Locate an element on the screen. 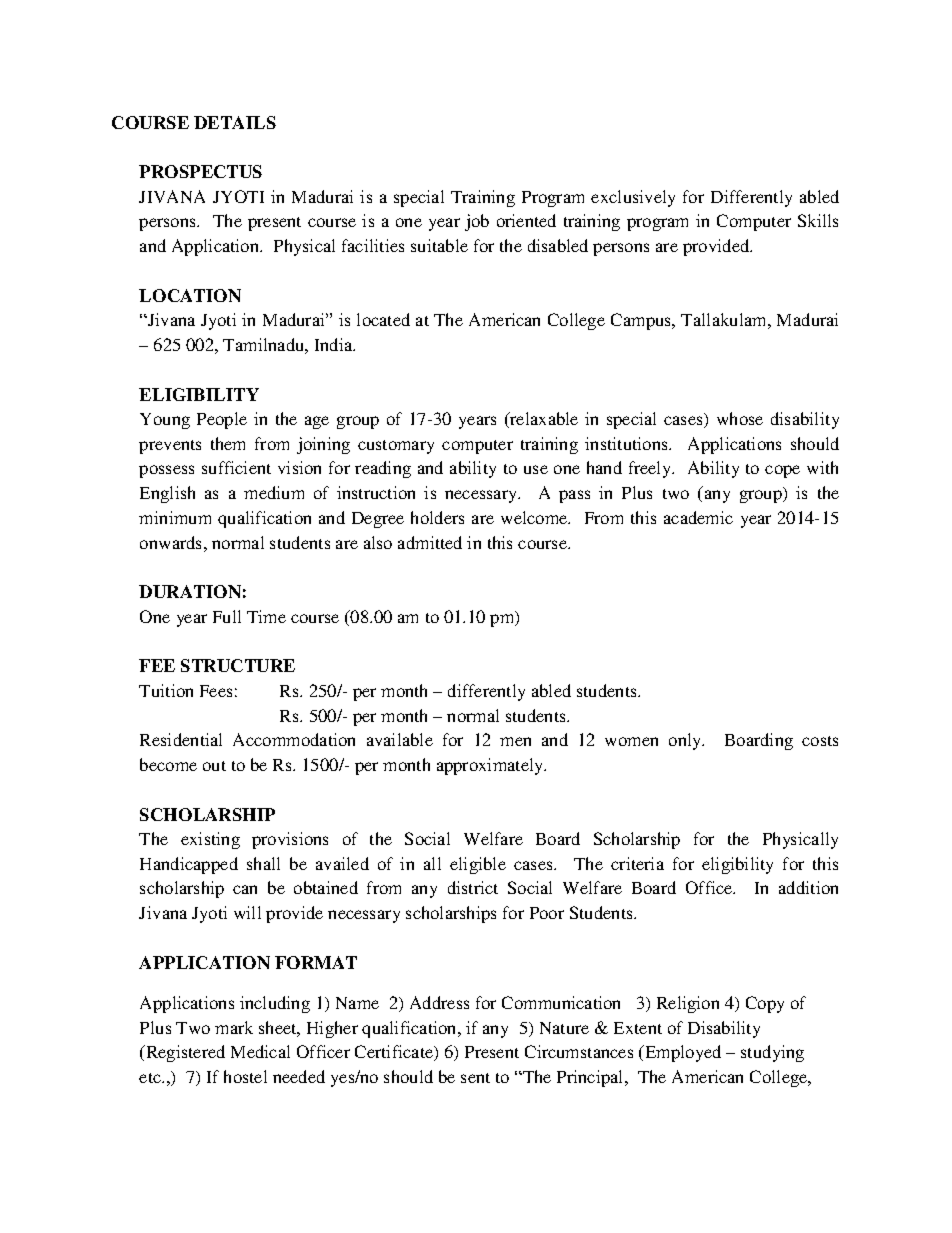  academic is located at coordinates (698, 517).
